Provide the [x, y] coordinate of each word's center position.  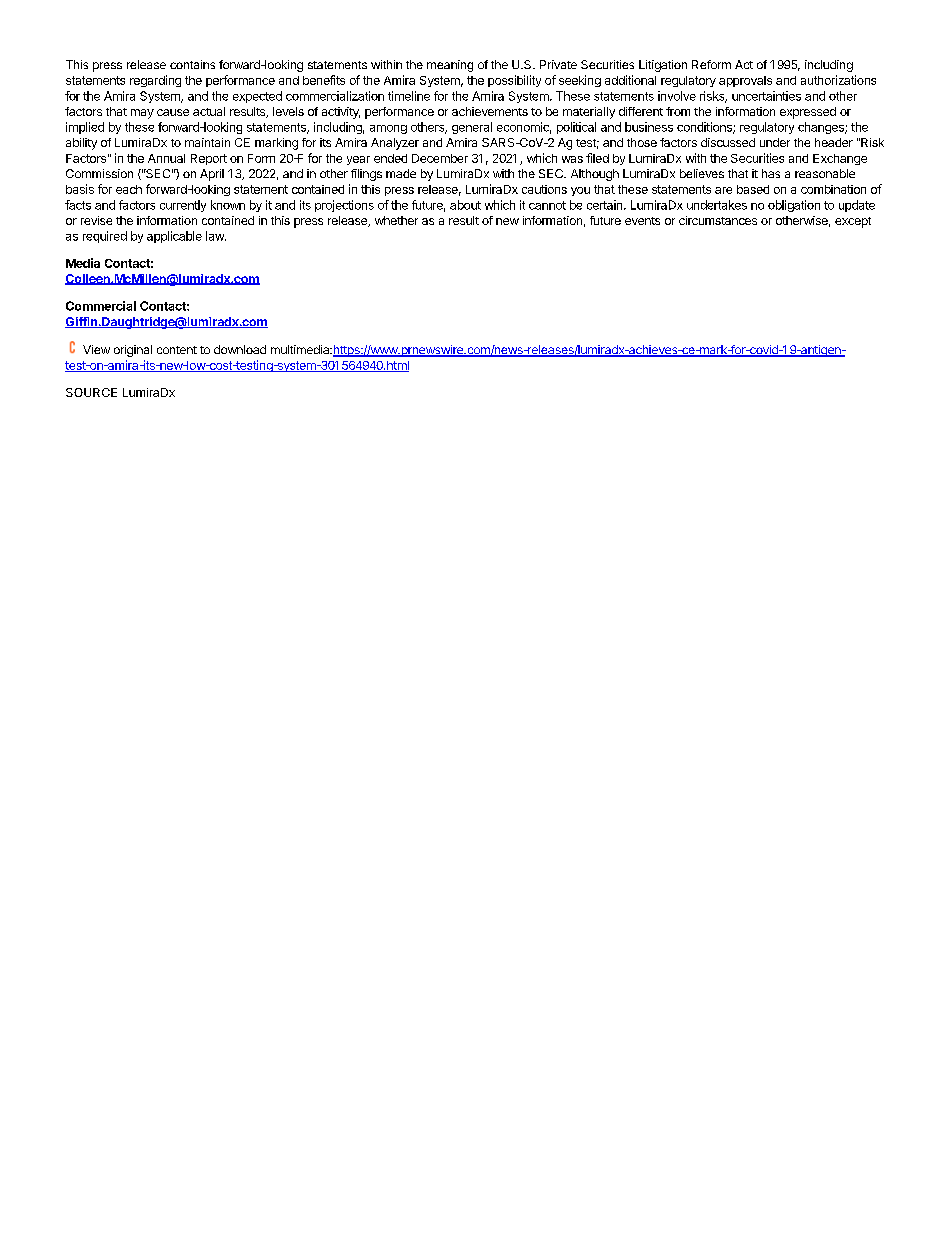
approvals [745, 81]
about [465, 205]
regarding [155, 81]
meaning [450, 66]
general [472, 128]
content [177, 350]
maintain [207, 142]
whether [396, 220]
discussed [728, 142]
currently [183, 206]
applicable [174, 237]
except [853, 222]
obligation [794, 206]
